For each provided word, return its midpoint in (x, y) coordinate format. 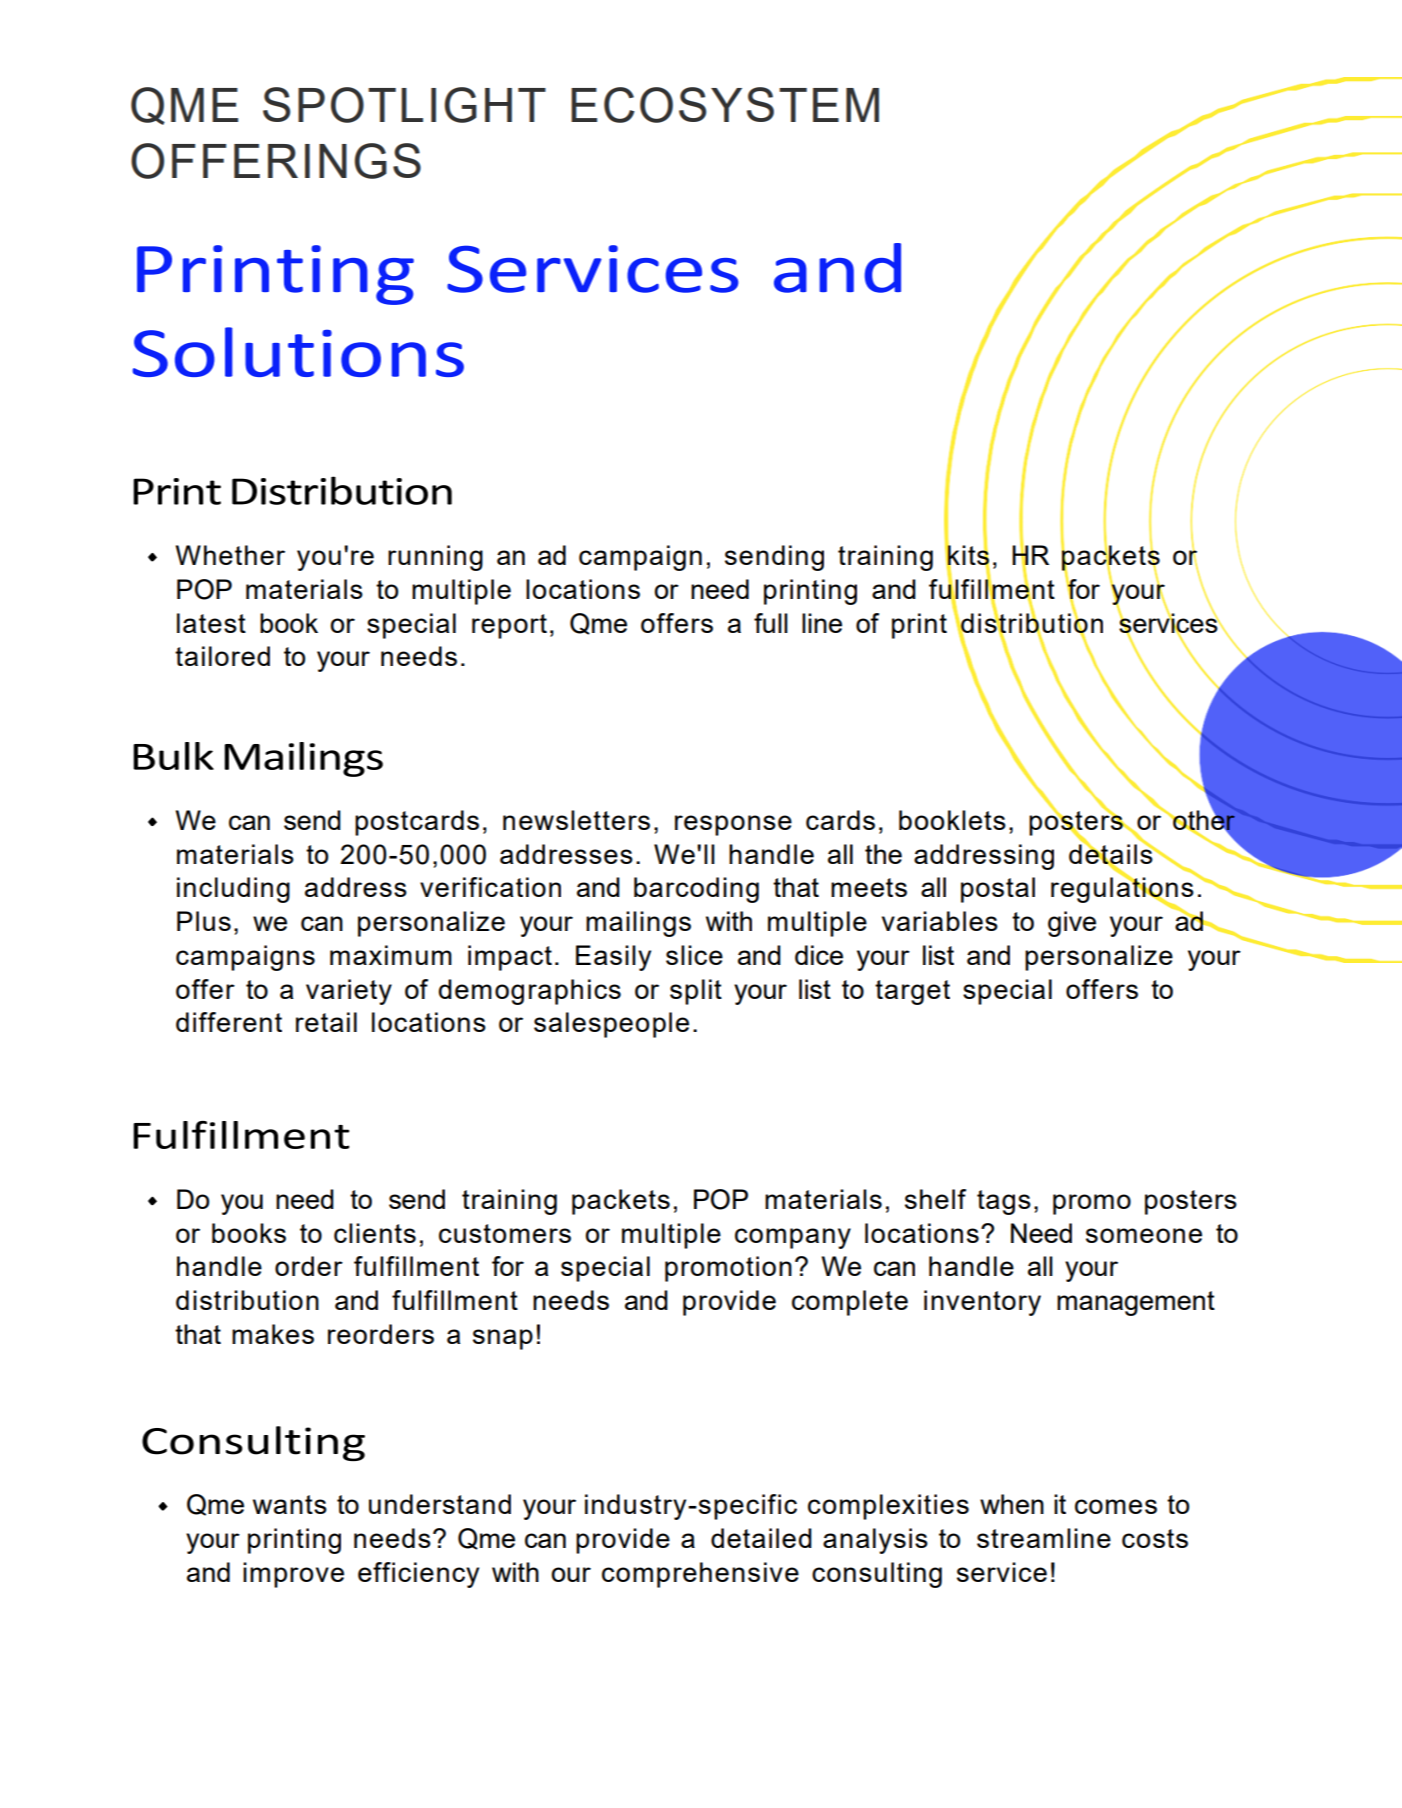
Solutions (298, 352)
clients (375, 1233)
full (771, 623)
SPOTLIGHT (404, 105)
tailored (222, 656)
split (696, 992)
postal (998, 890)
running (435, 558)
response (733, 825)
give (1072, 924)
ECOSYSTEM (725, 105)
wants (290, 1504)
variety (349, 992)
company (793, 1238)
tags (1004, 1202)
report (509, 626)
